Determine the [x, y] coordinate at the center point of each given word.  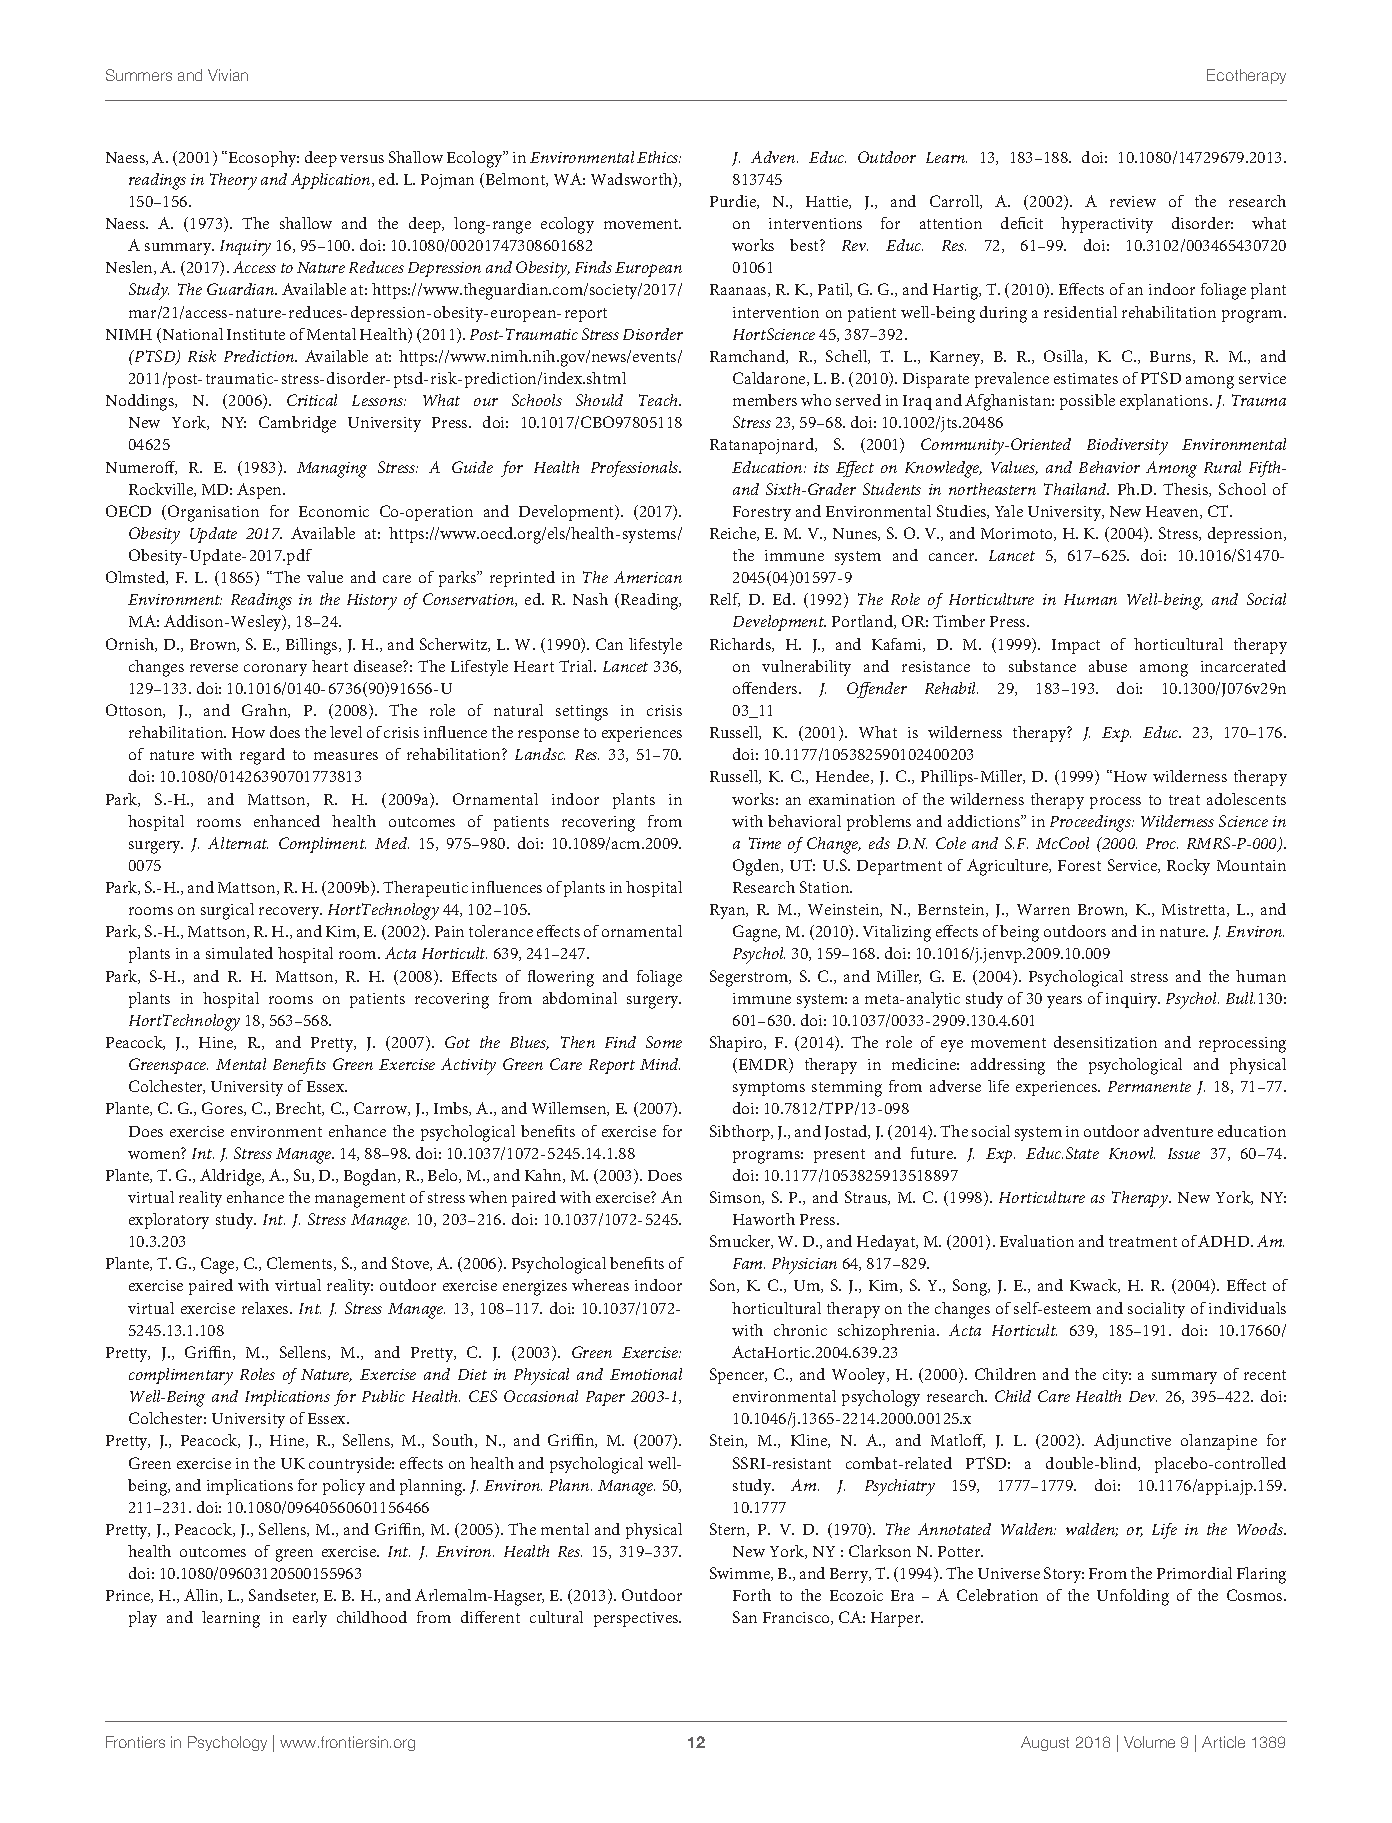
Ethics [659, 157]
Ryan [729, 911]
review [1133, 201]
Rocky [1188, 867]
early [310, 1619]
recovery [290, 913]
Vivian [228, 75]
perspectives [637, 1619]
